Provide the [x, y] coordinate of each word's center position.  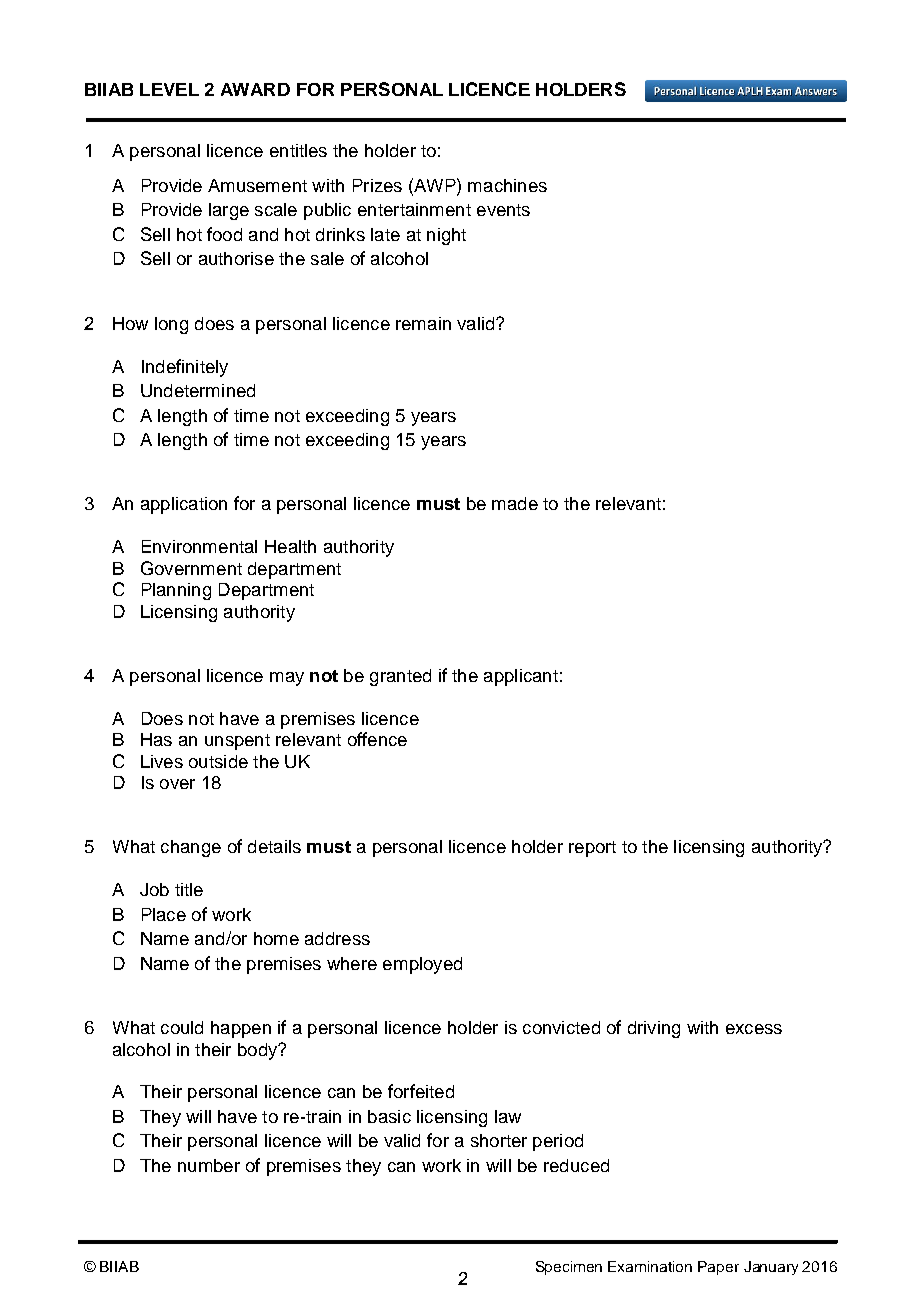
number [209, 1165]
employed [422, 965]
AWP [435, 185]
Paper [718, 1268]
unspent [237, 742]
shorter [499, 1140]
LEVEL [169, 89]
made [515, 503]
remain [423, 323]
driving [654, 1029]
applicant [521, 677]
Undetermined [198, 390]
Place [164, 914]
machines [507, 185]
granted [400, 677]
